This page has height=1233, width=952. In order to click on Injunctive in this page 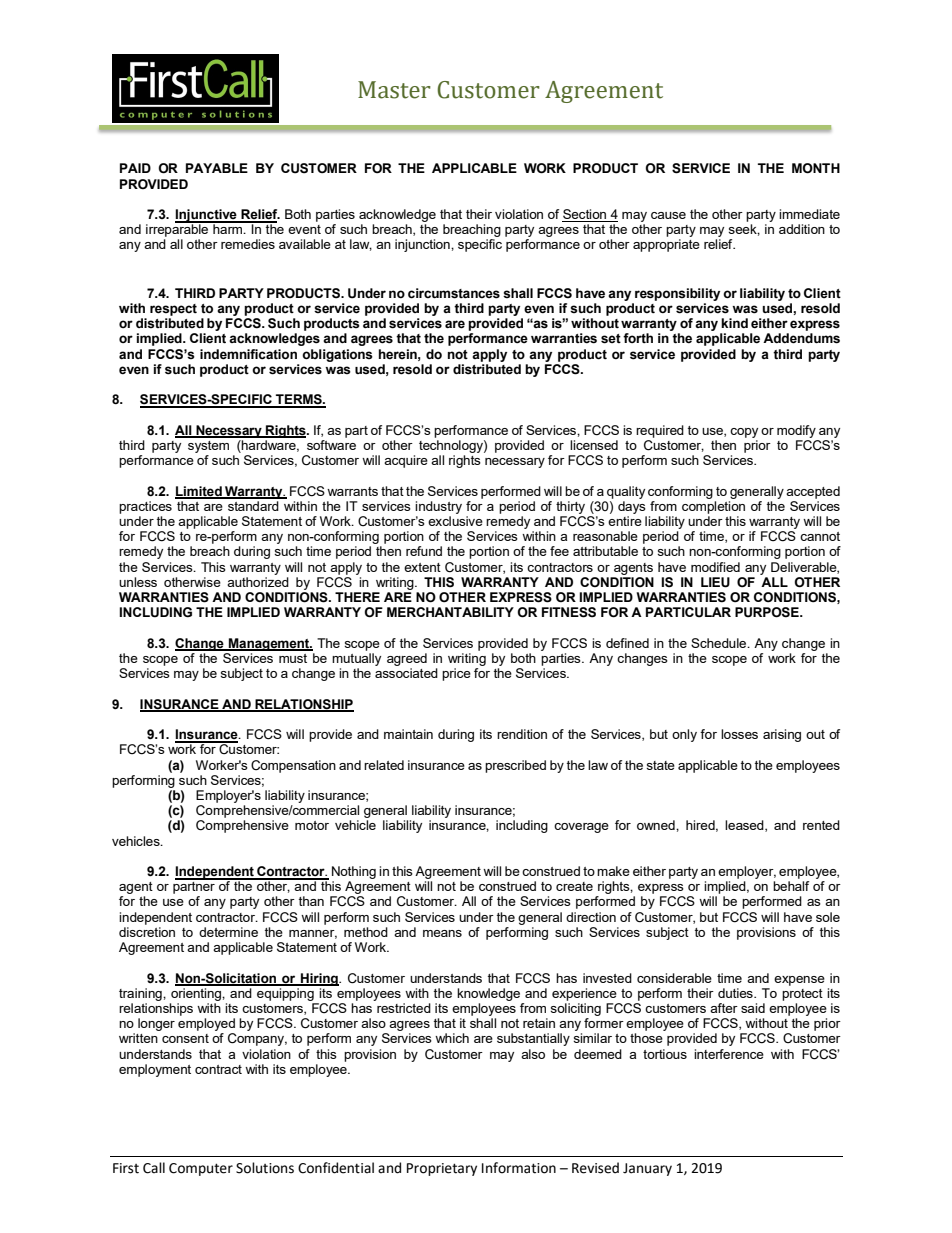, I will do `click(207, 216)`.
